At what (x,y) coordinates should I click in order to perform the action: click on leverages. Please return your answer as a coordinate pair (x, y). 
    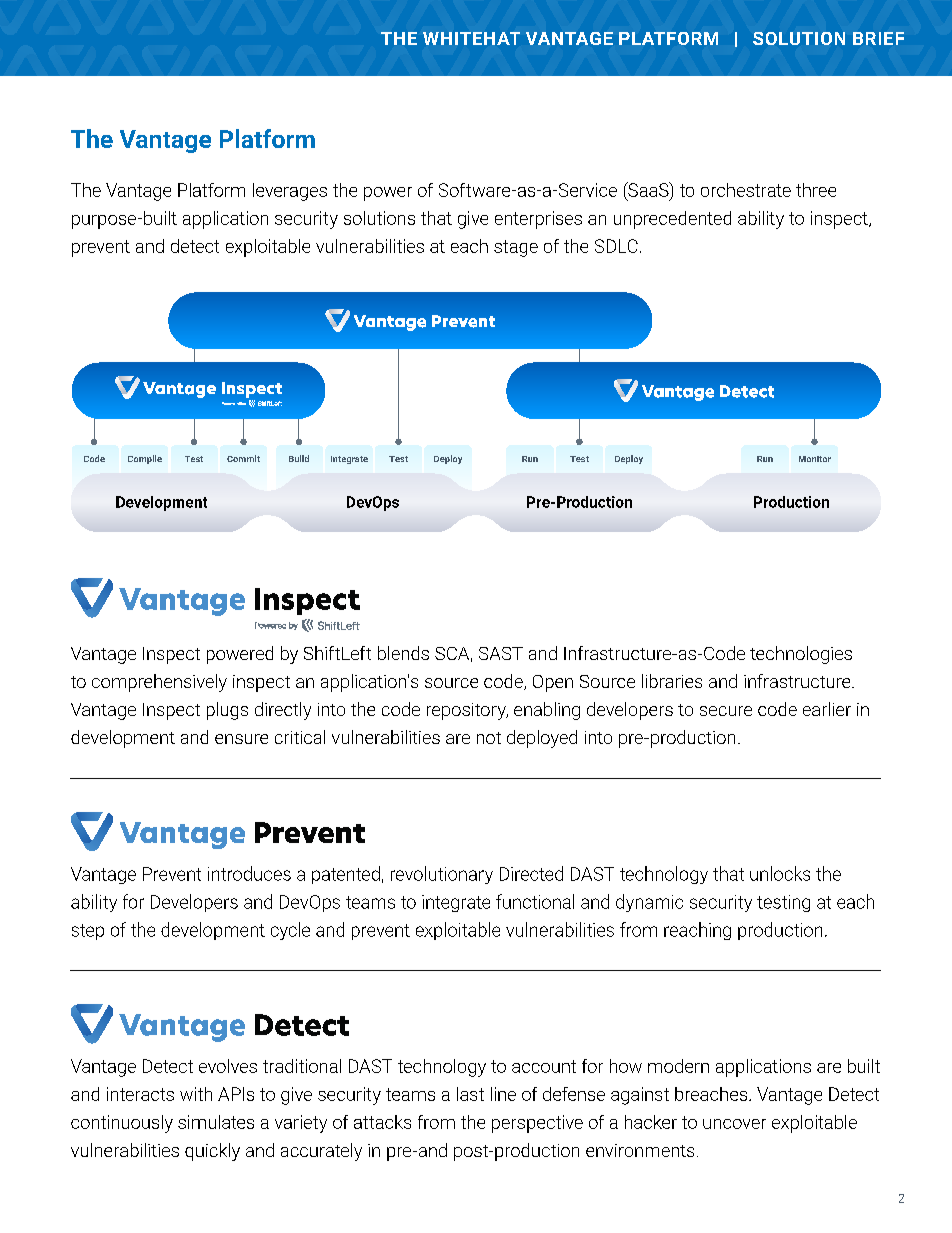
    Looking at the image, I should click on (290, 192).
